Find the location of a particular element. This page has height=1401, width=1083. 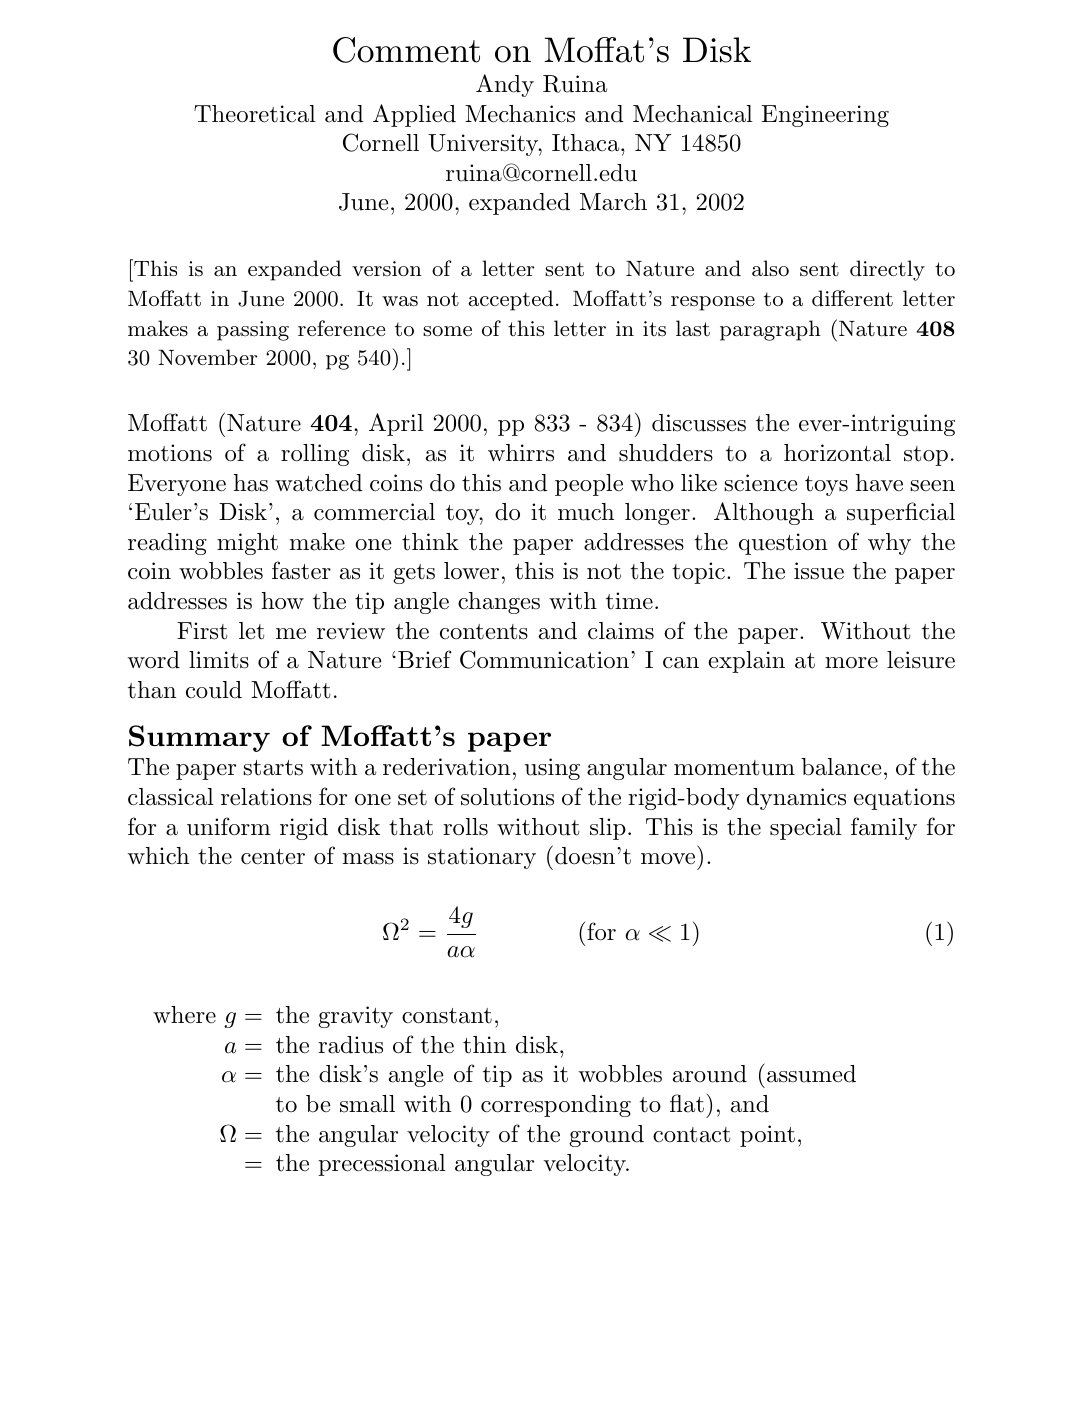

point is located at coordinates (767, 1136).
